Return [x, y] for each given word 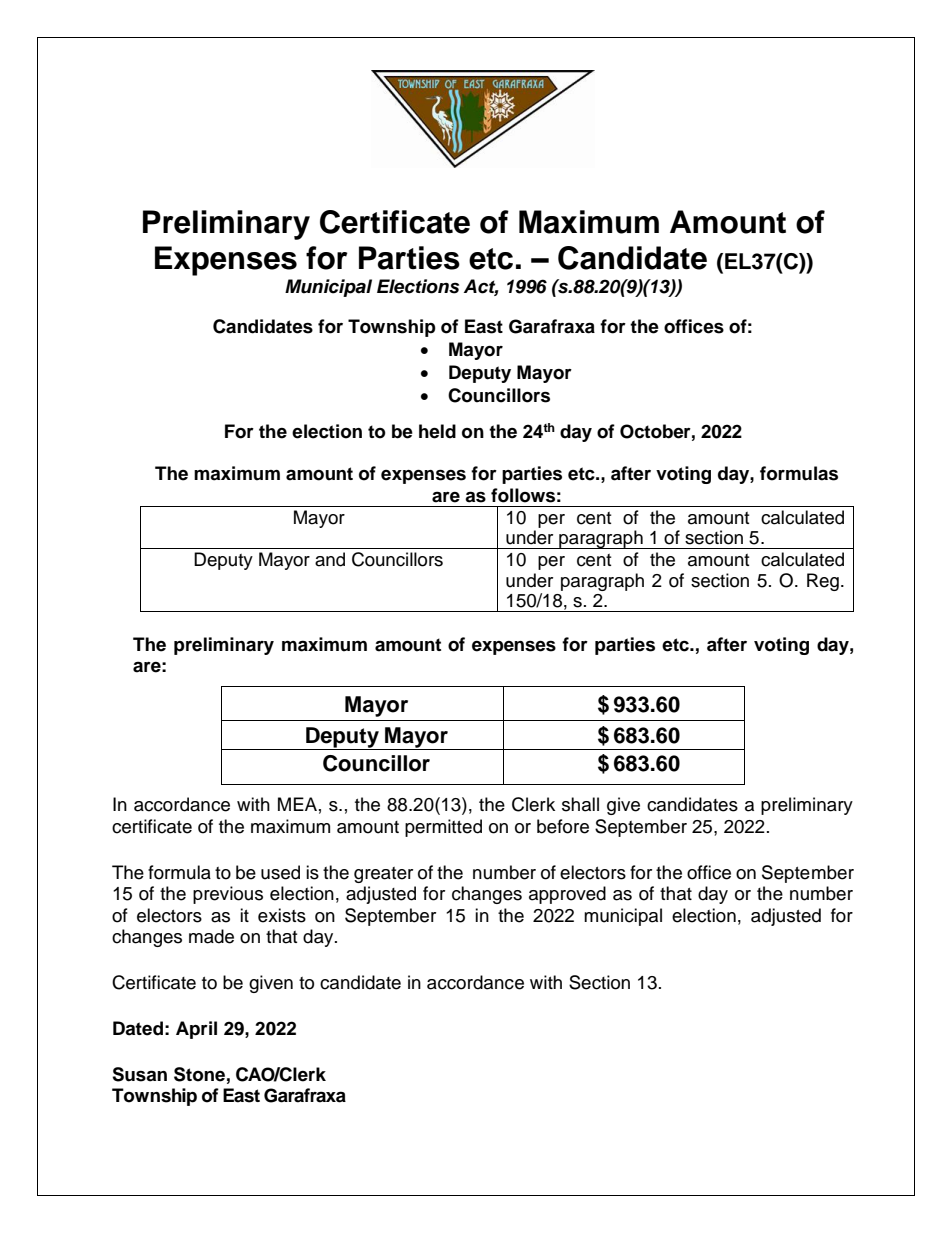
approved [567, 895]
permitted [443, 828]
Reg [823, 582]
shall [580, 804]
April [196, 1030]
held [437, 431]
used [280, 872]
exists [282, 915]
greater [383, 875]
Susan [139, 1074]
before [563, 826]
